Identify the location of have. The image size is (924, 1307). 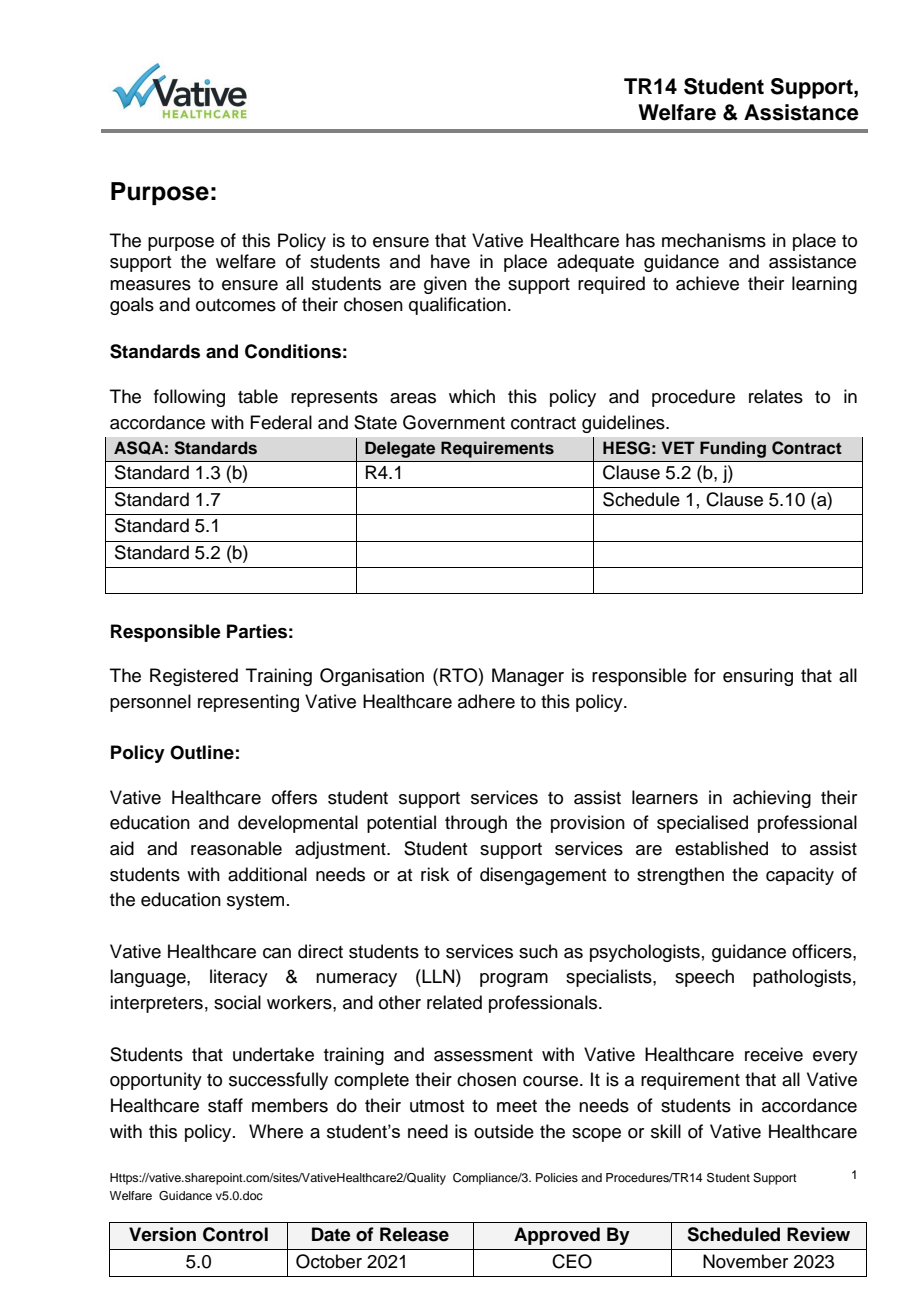
(450, 261).
